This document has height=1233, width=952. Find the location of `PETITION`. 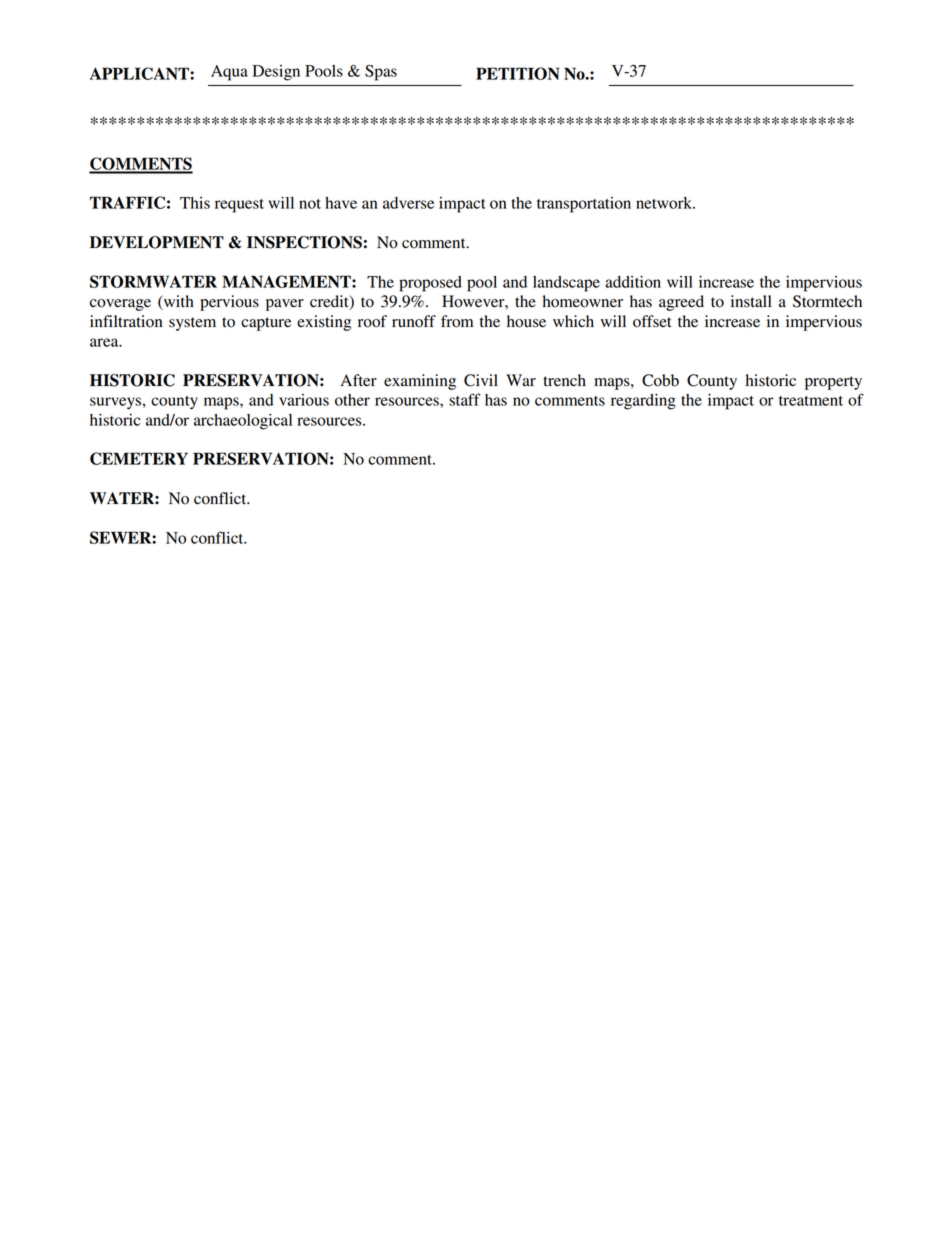

PETITION is located at coordinates (518, 73).
